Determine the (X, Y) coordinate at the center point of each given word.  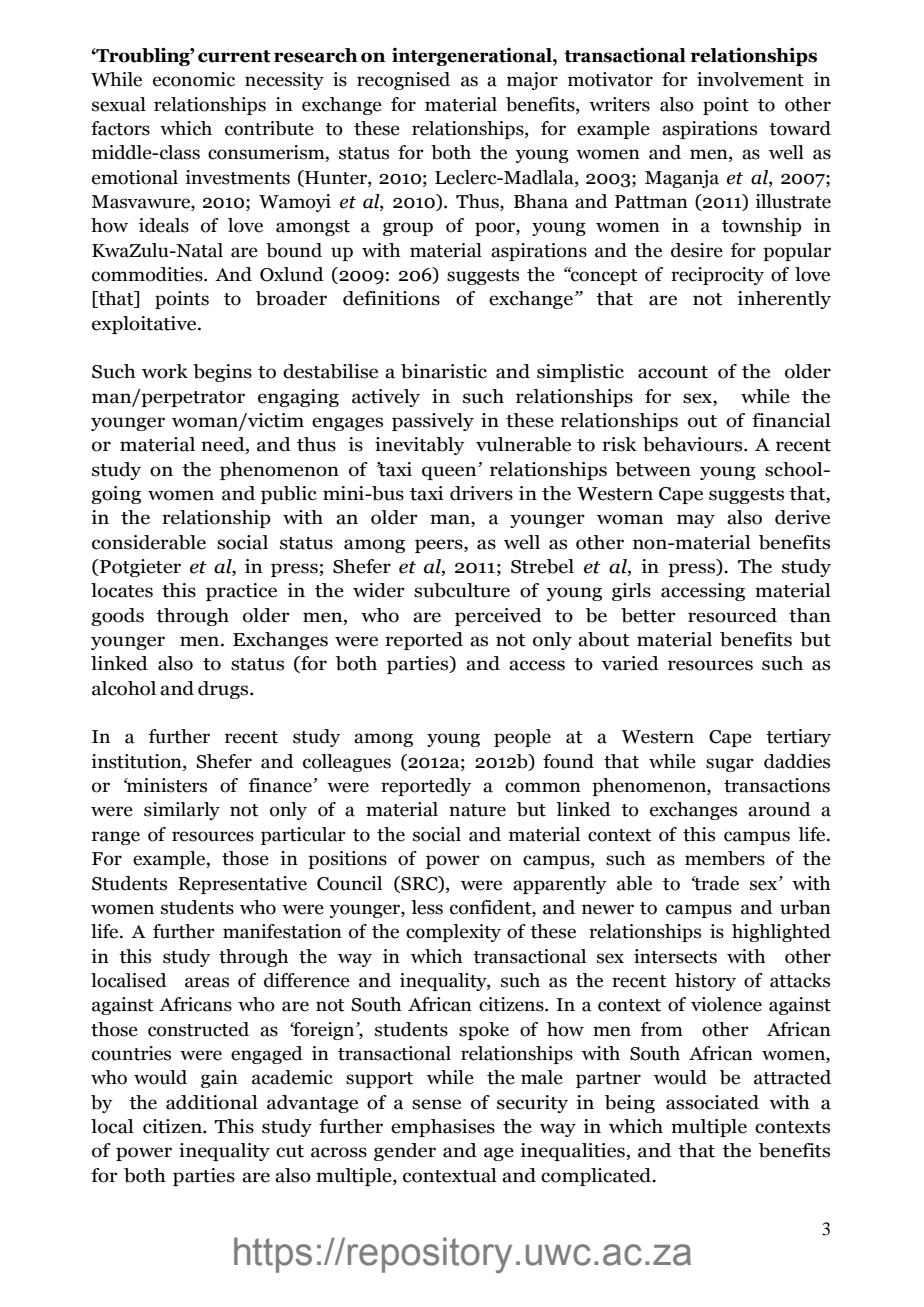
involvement (750, 79)
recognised (403, 81)
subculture (462, 590)
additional (212, 1102)
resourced (732, 615)
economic (194, 79)
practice (241, 592)
